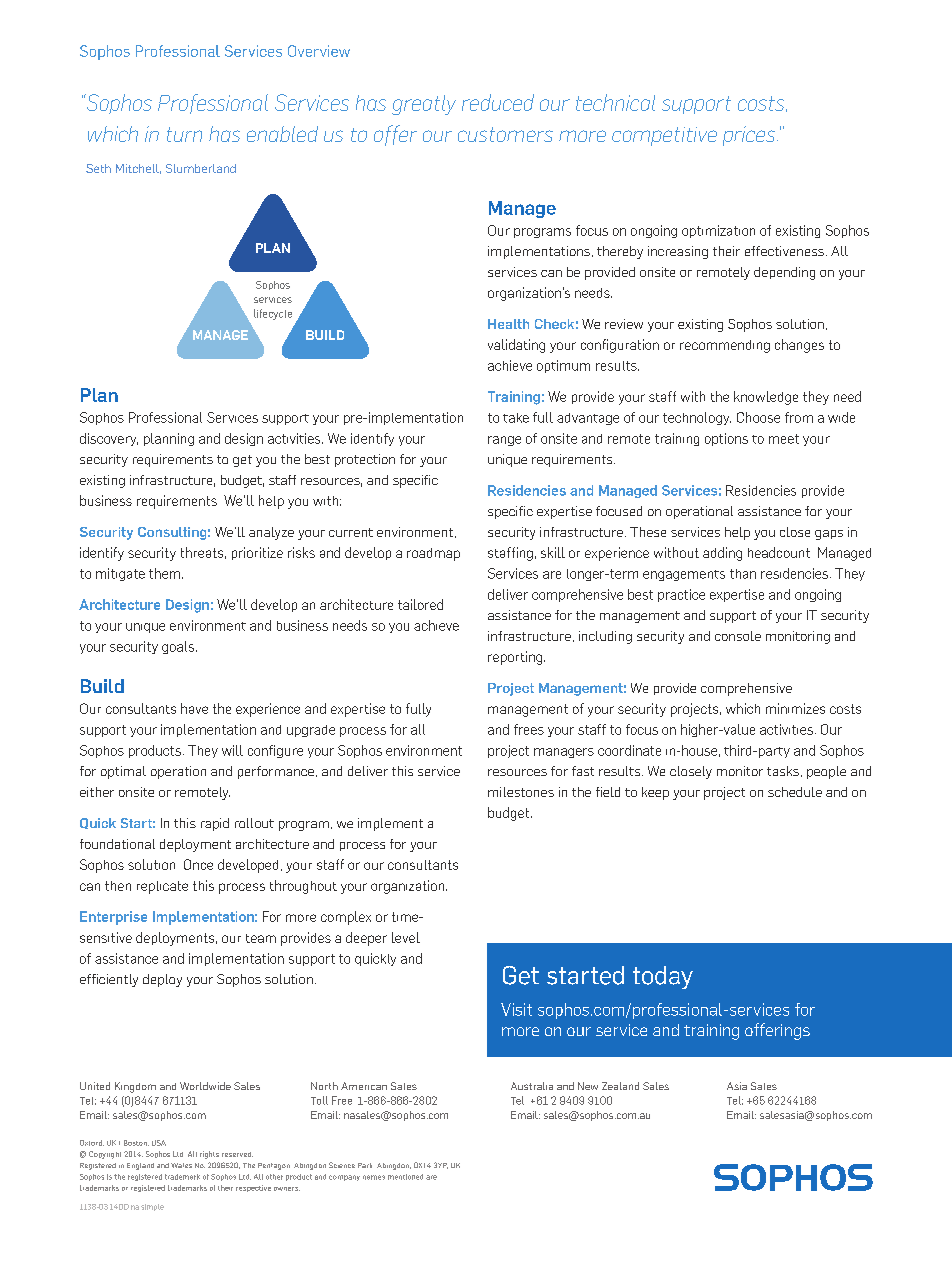 The image size is (952, 1270). Describe the element at coordinates (725, 346) in the page. I see `recommending` at that location.
